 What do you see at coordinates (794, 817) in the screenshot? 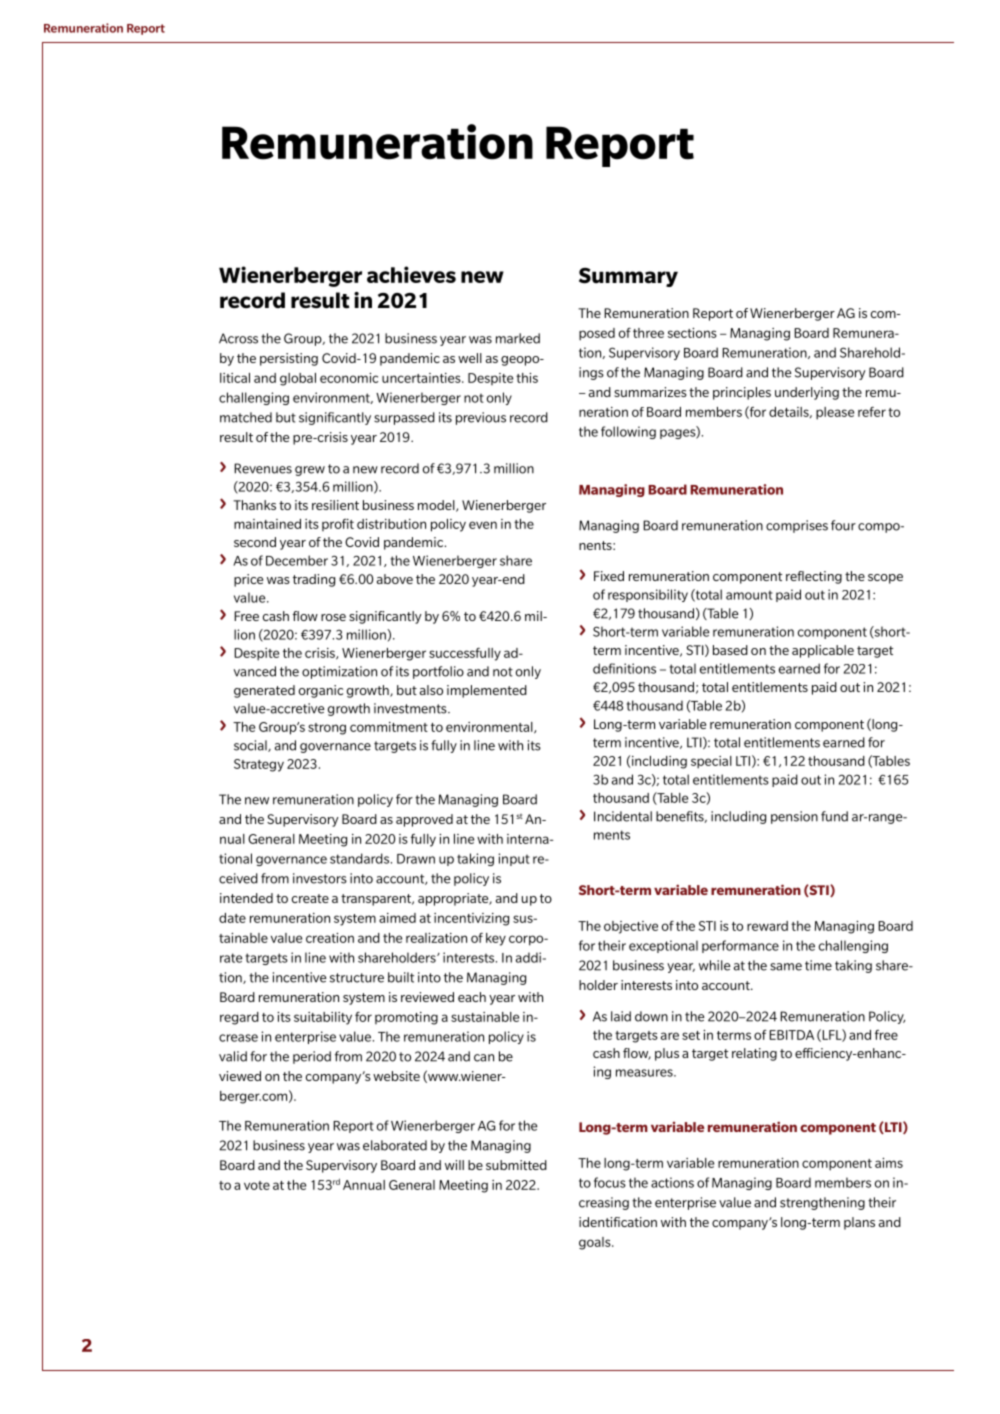
I see `pension` at bounding box center [794, 817].
